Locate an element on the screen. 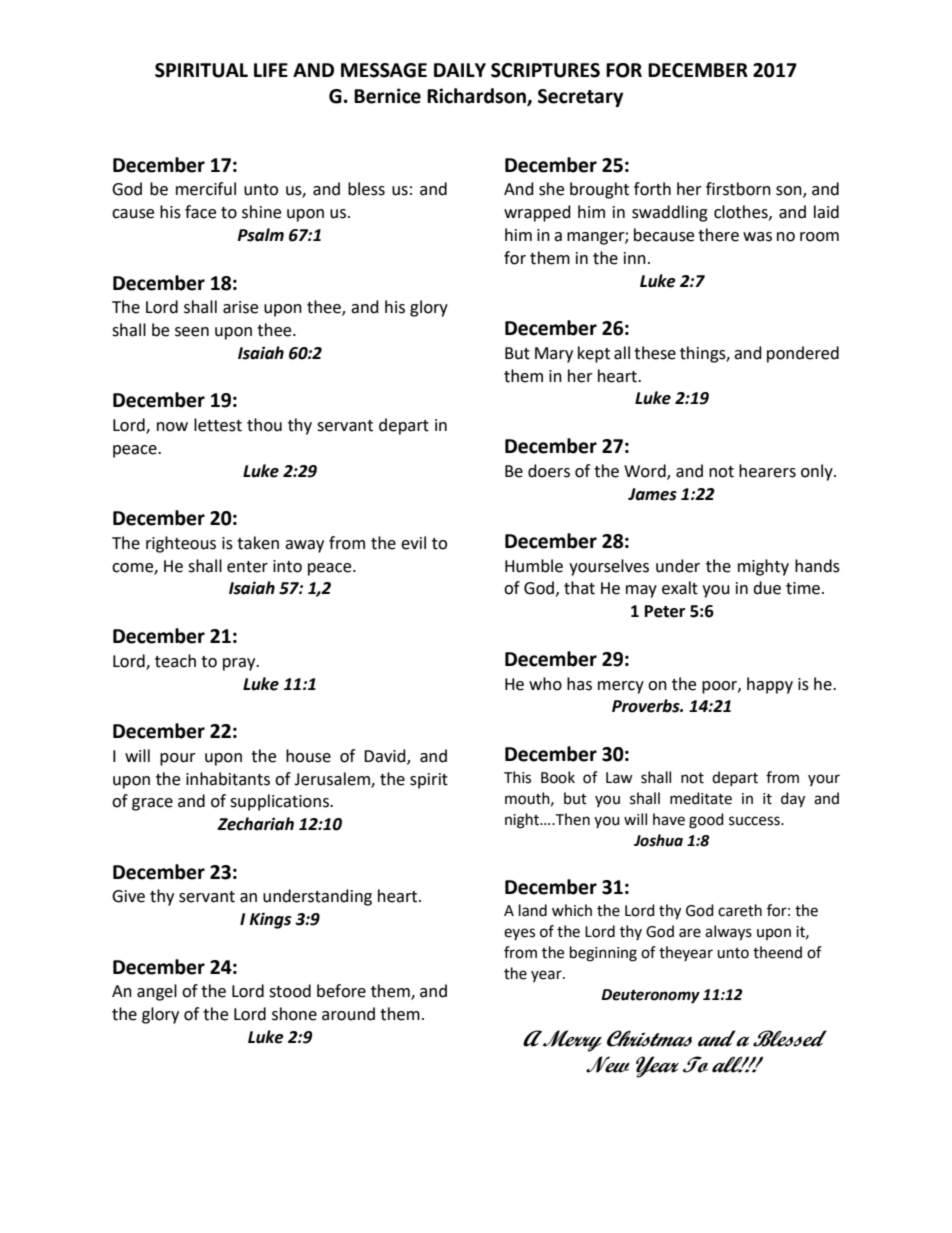 The width and height of the screenshot is (952, 1233). inhabitants is located at coordinates (228, 779).
